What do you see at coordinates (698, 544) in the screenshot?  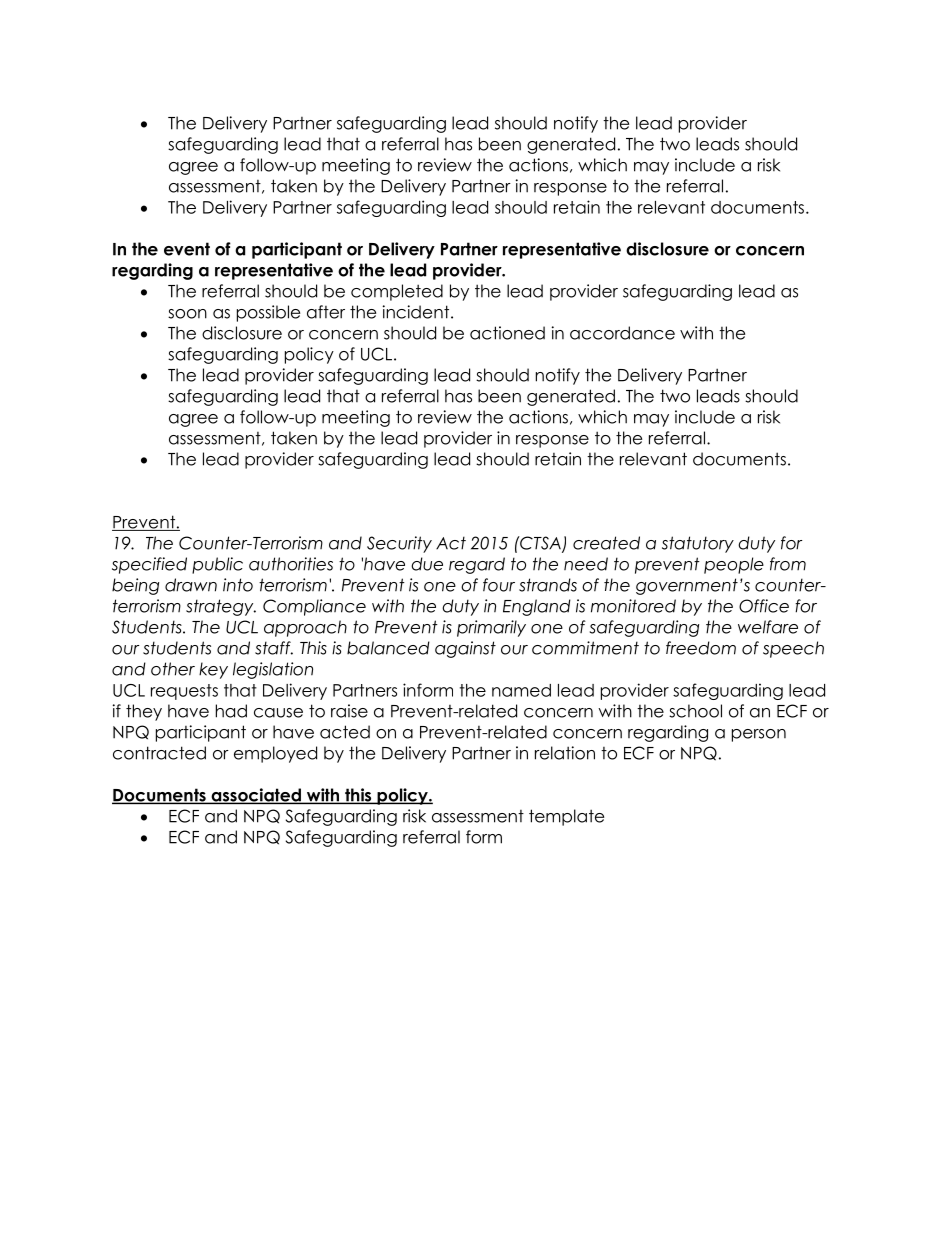 I see `statutory` at bounding box center [698, 544].
